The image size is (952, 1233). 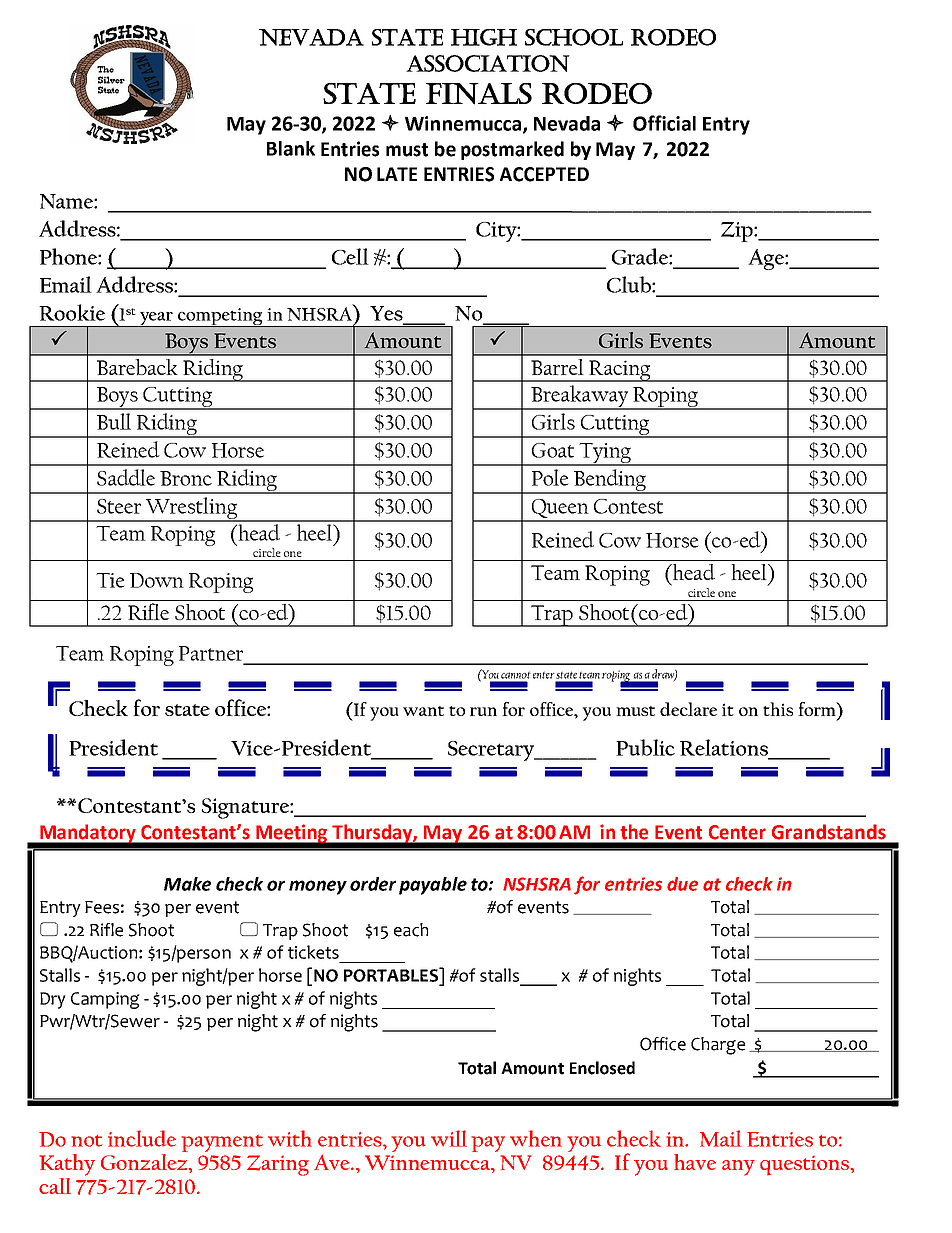 What do you see at coordinates (423, 711) in the screenshot?
I see `want` at bounding box center [423, 711].
